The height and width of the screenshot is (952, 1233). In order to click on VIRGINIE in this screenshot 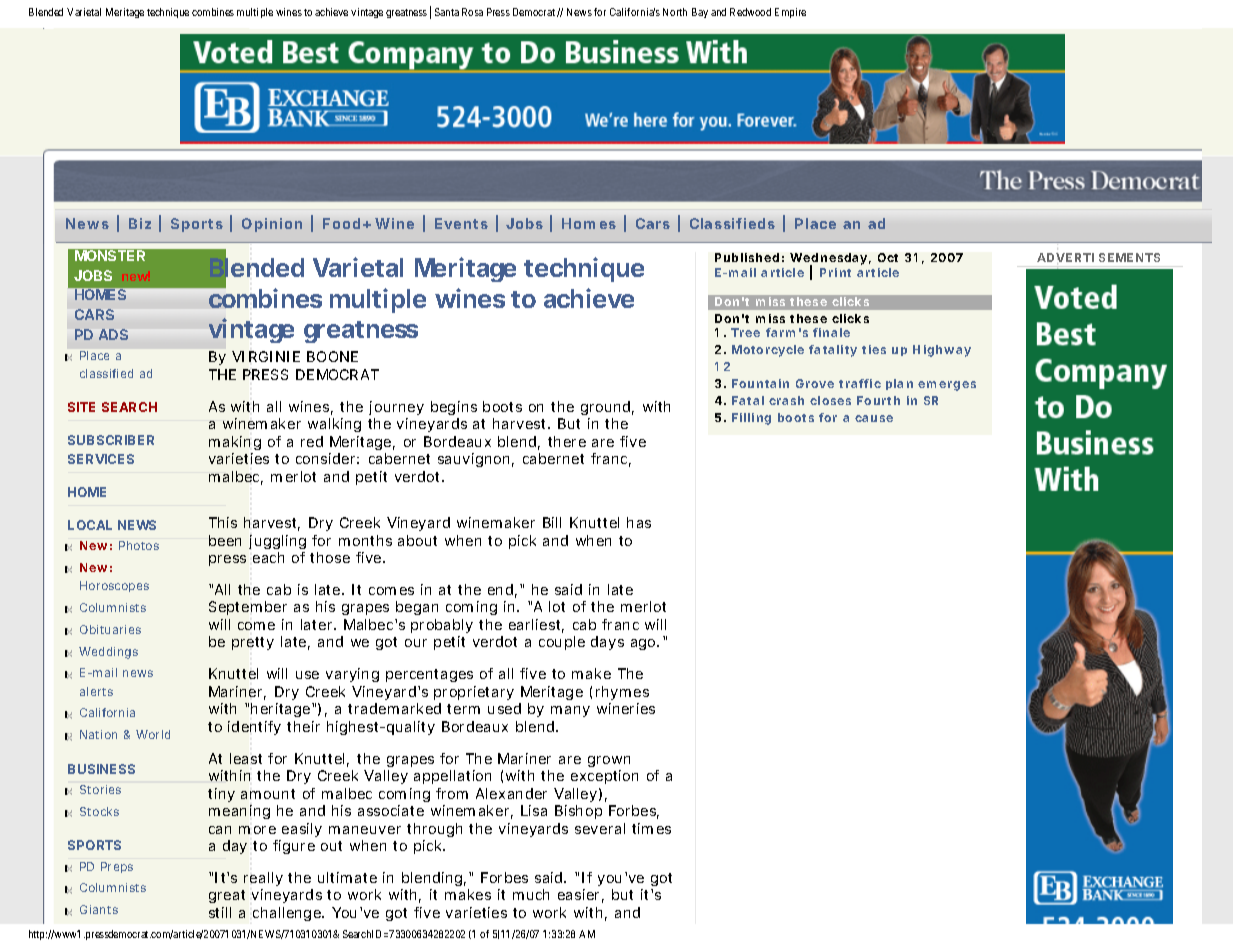, I will do `click(266, 356)`.
